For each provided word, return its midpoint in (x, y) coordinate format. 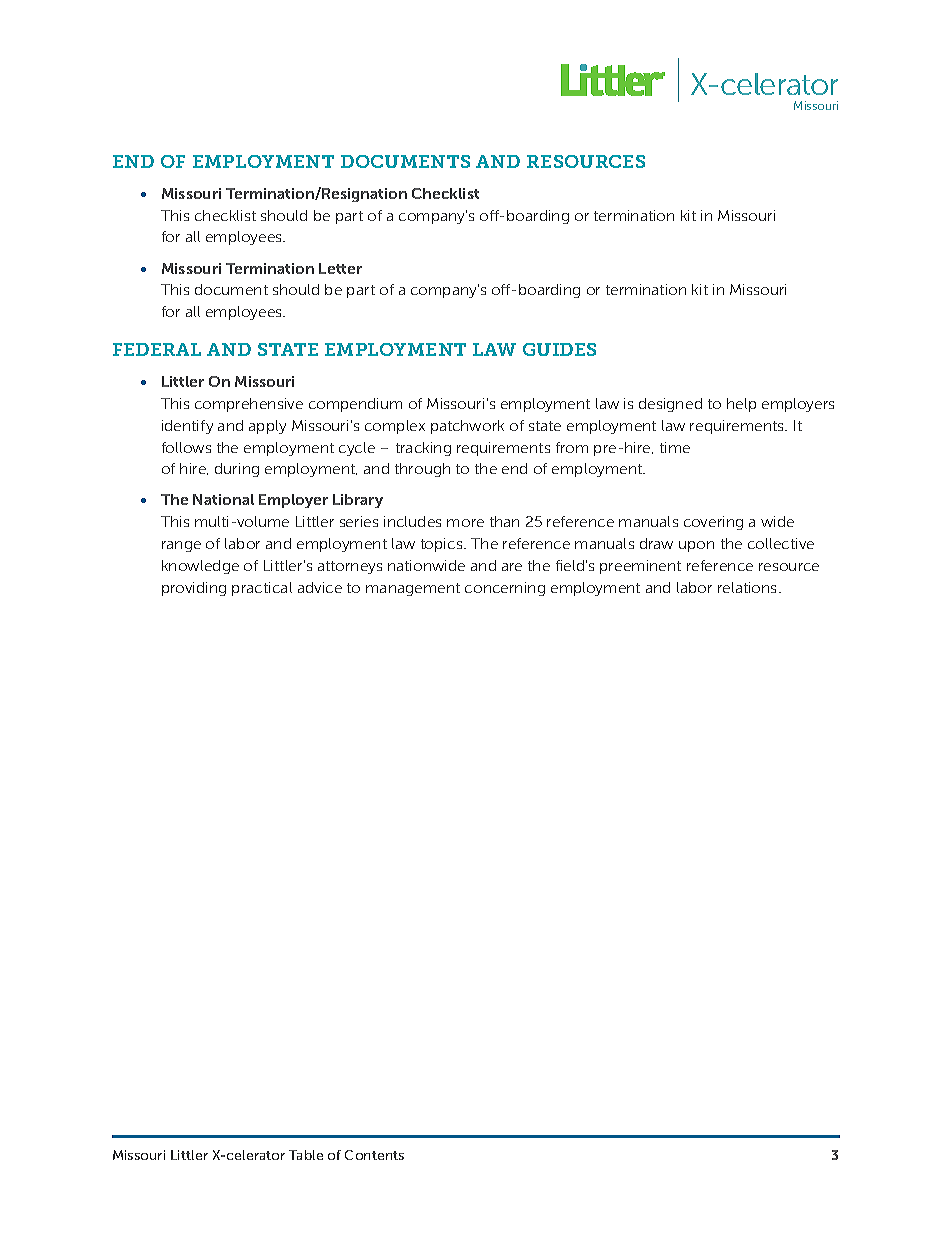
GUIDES (559, 349)
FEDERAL (157, 349)
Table (306, 1155)
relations (749, 587)
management (413, 589)
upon (696, 546)
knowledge (200, 567)
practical (262, 589)
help (741, 405)
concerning (505, 589)
